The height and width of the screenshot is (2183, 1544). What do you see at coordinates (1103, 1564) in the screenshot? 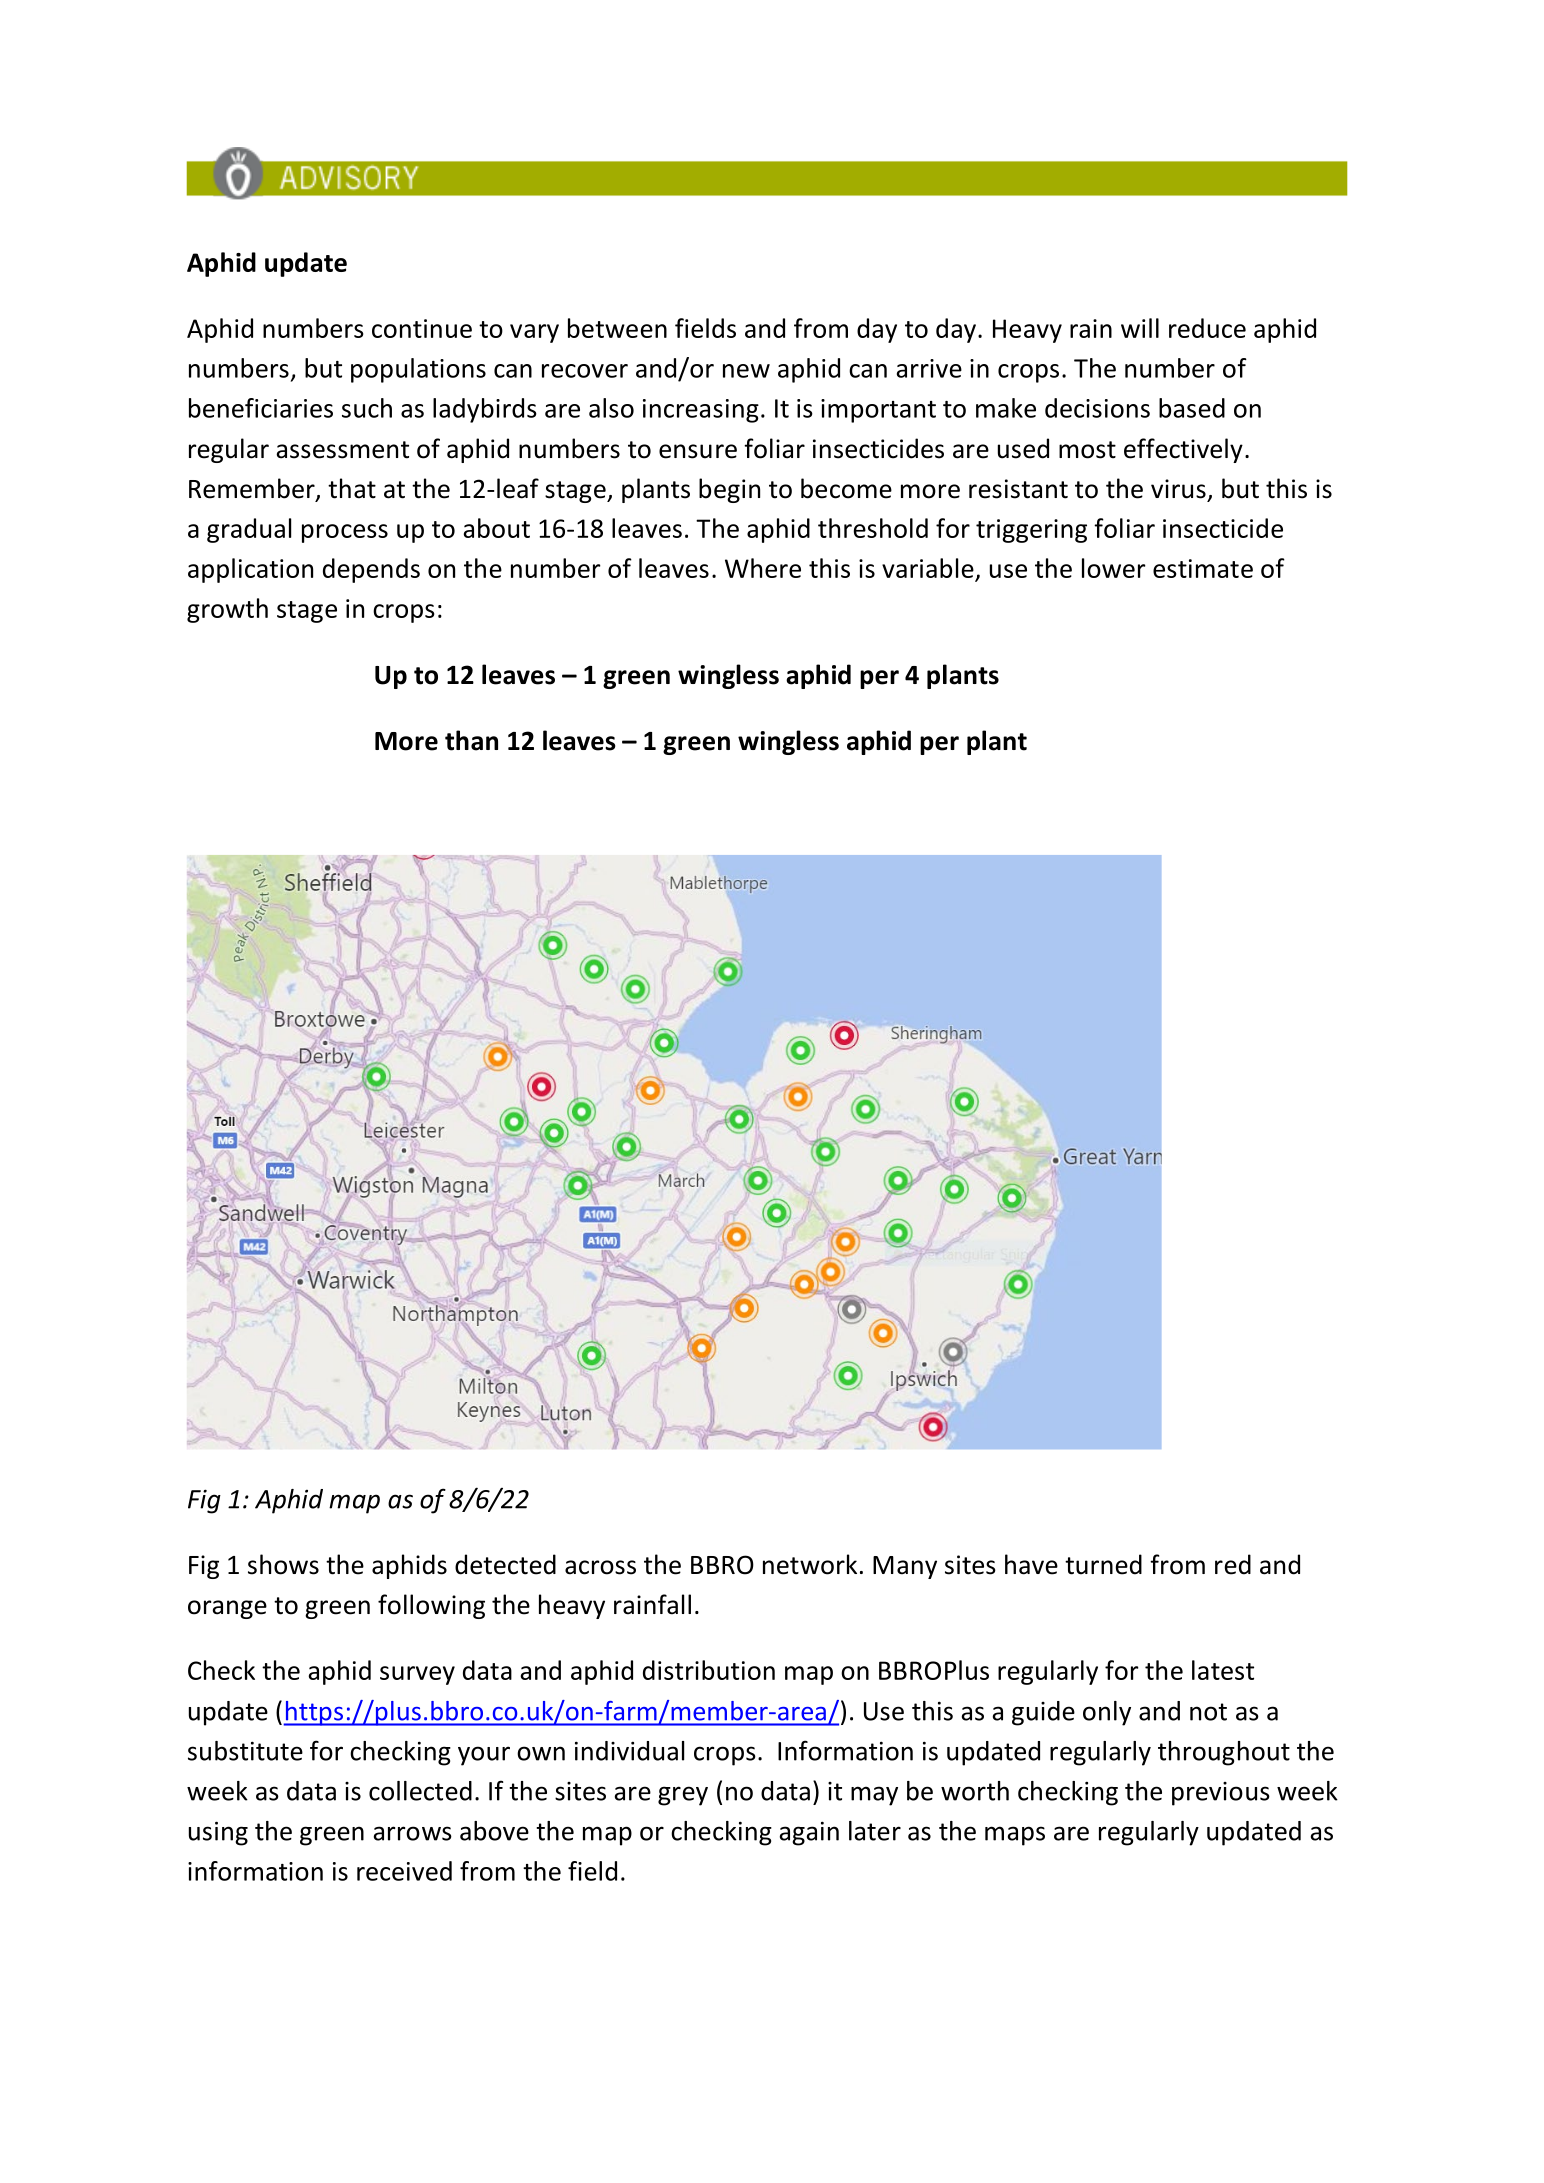
I see `turned` at bounding box center [1103, 1564].
